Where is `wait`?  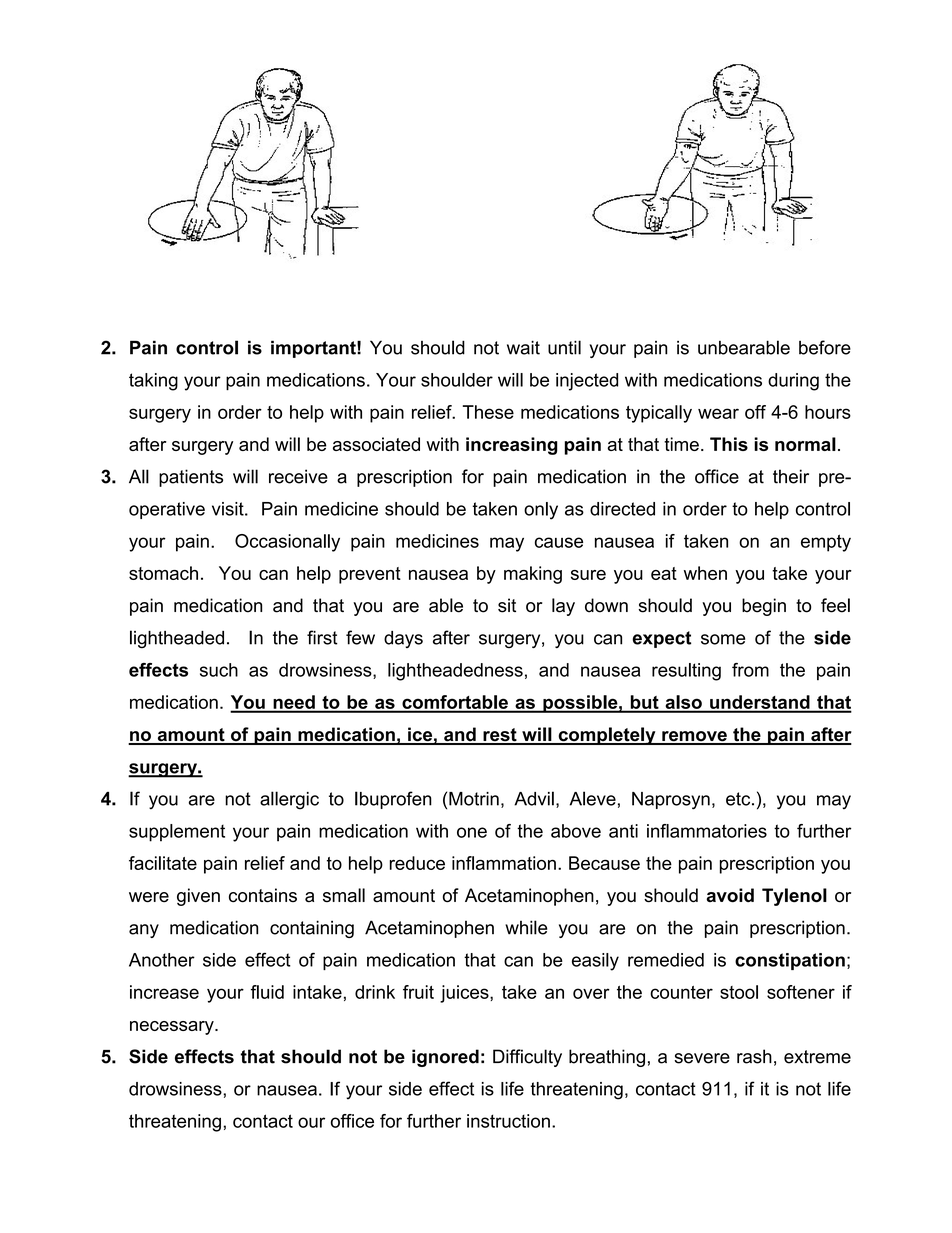 wait is located at coordinates (523, 347).
